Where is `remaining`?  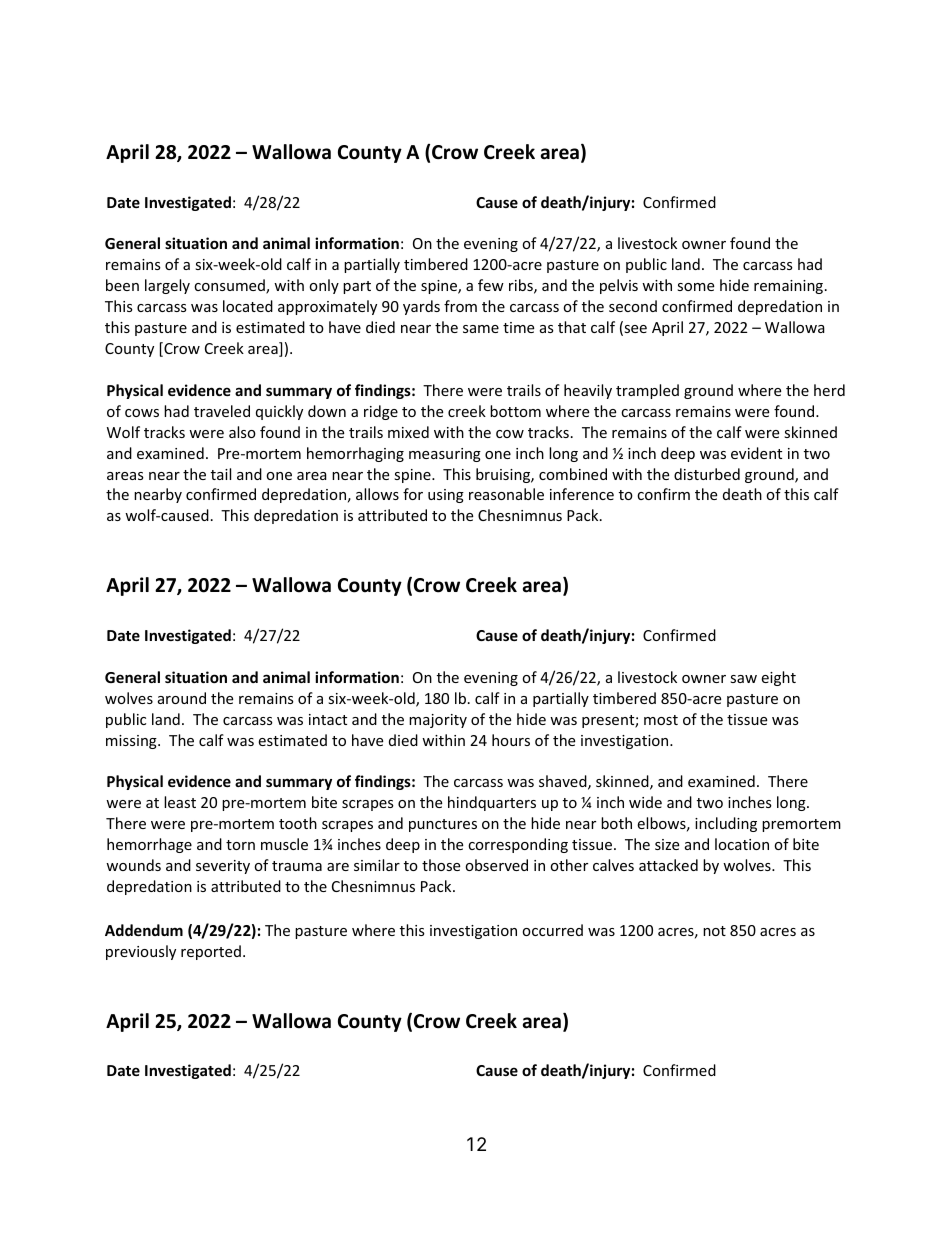 remaining is located at coordinates (790, 287).
